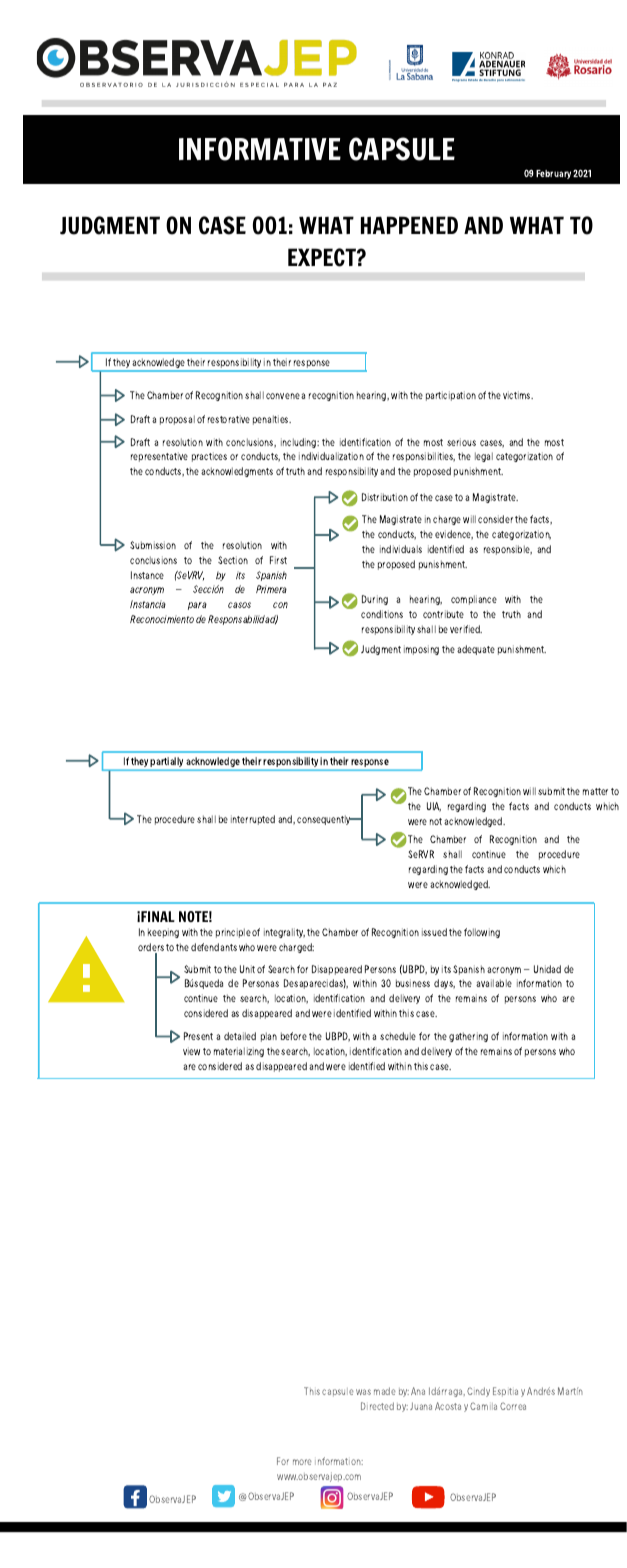  What do you see at coordinates (409, 225) in the document?
I see `HAPPENED` at bounding box center [409, 225].
